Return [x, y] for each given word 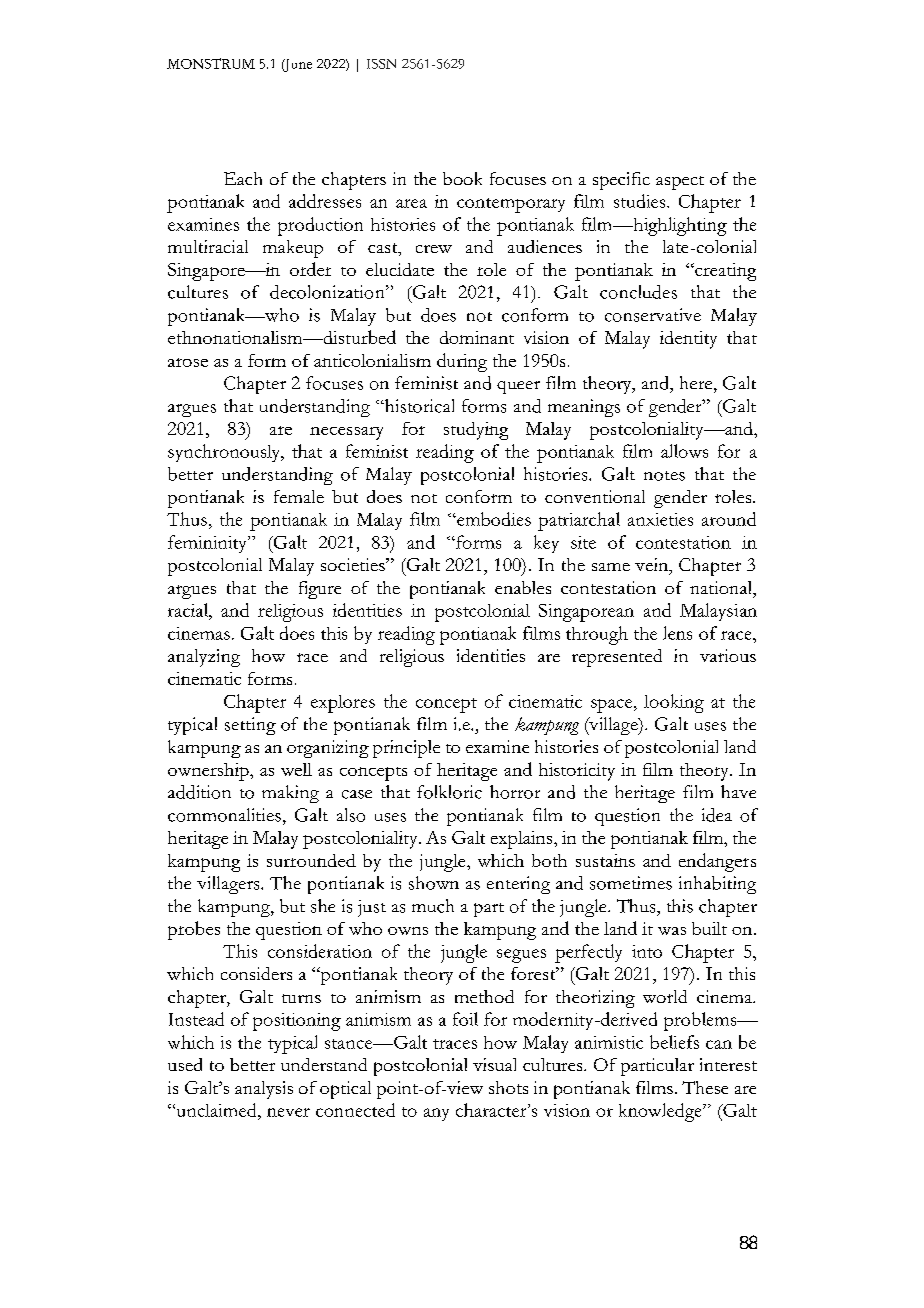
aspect [680, 183]
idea [717, 815]
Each [243, 178]
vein [653, 566]
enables [523, 587]
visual [494, 1064]
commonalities [224, 815]
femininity [208, 544]
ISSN [381, 64]
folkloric [449, 792]
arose [188, 362]
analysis [264, 1090]
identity [688, 340]
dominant [477, 337]
